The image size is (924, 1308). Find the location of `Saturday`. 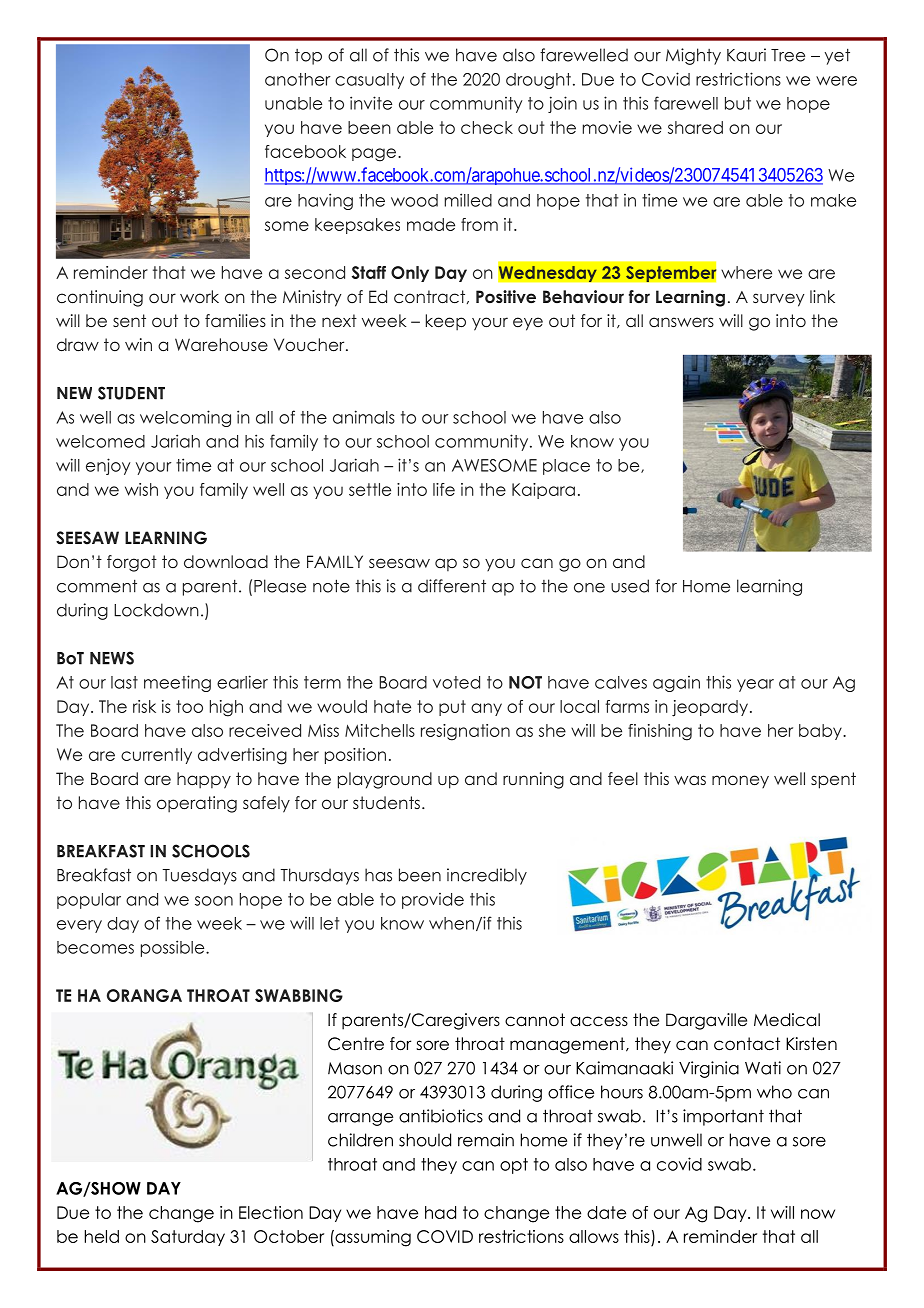

Saturday is located at coordinates (188, 1238).
